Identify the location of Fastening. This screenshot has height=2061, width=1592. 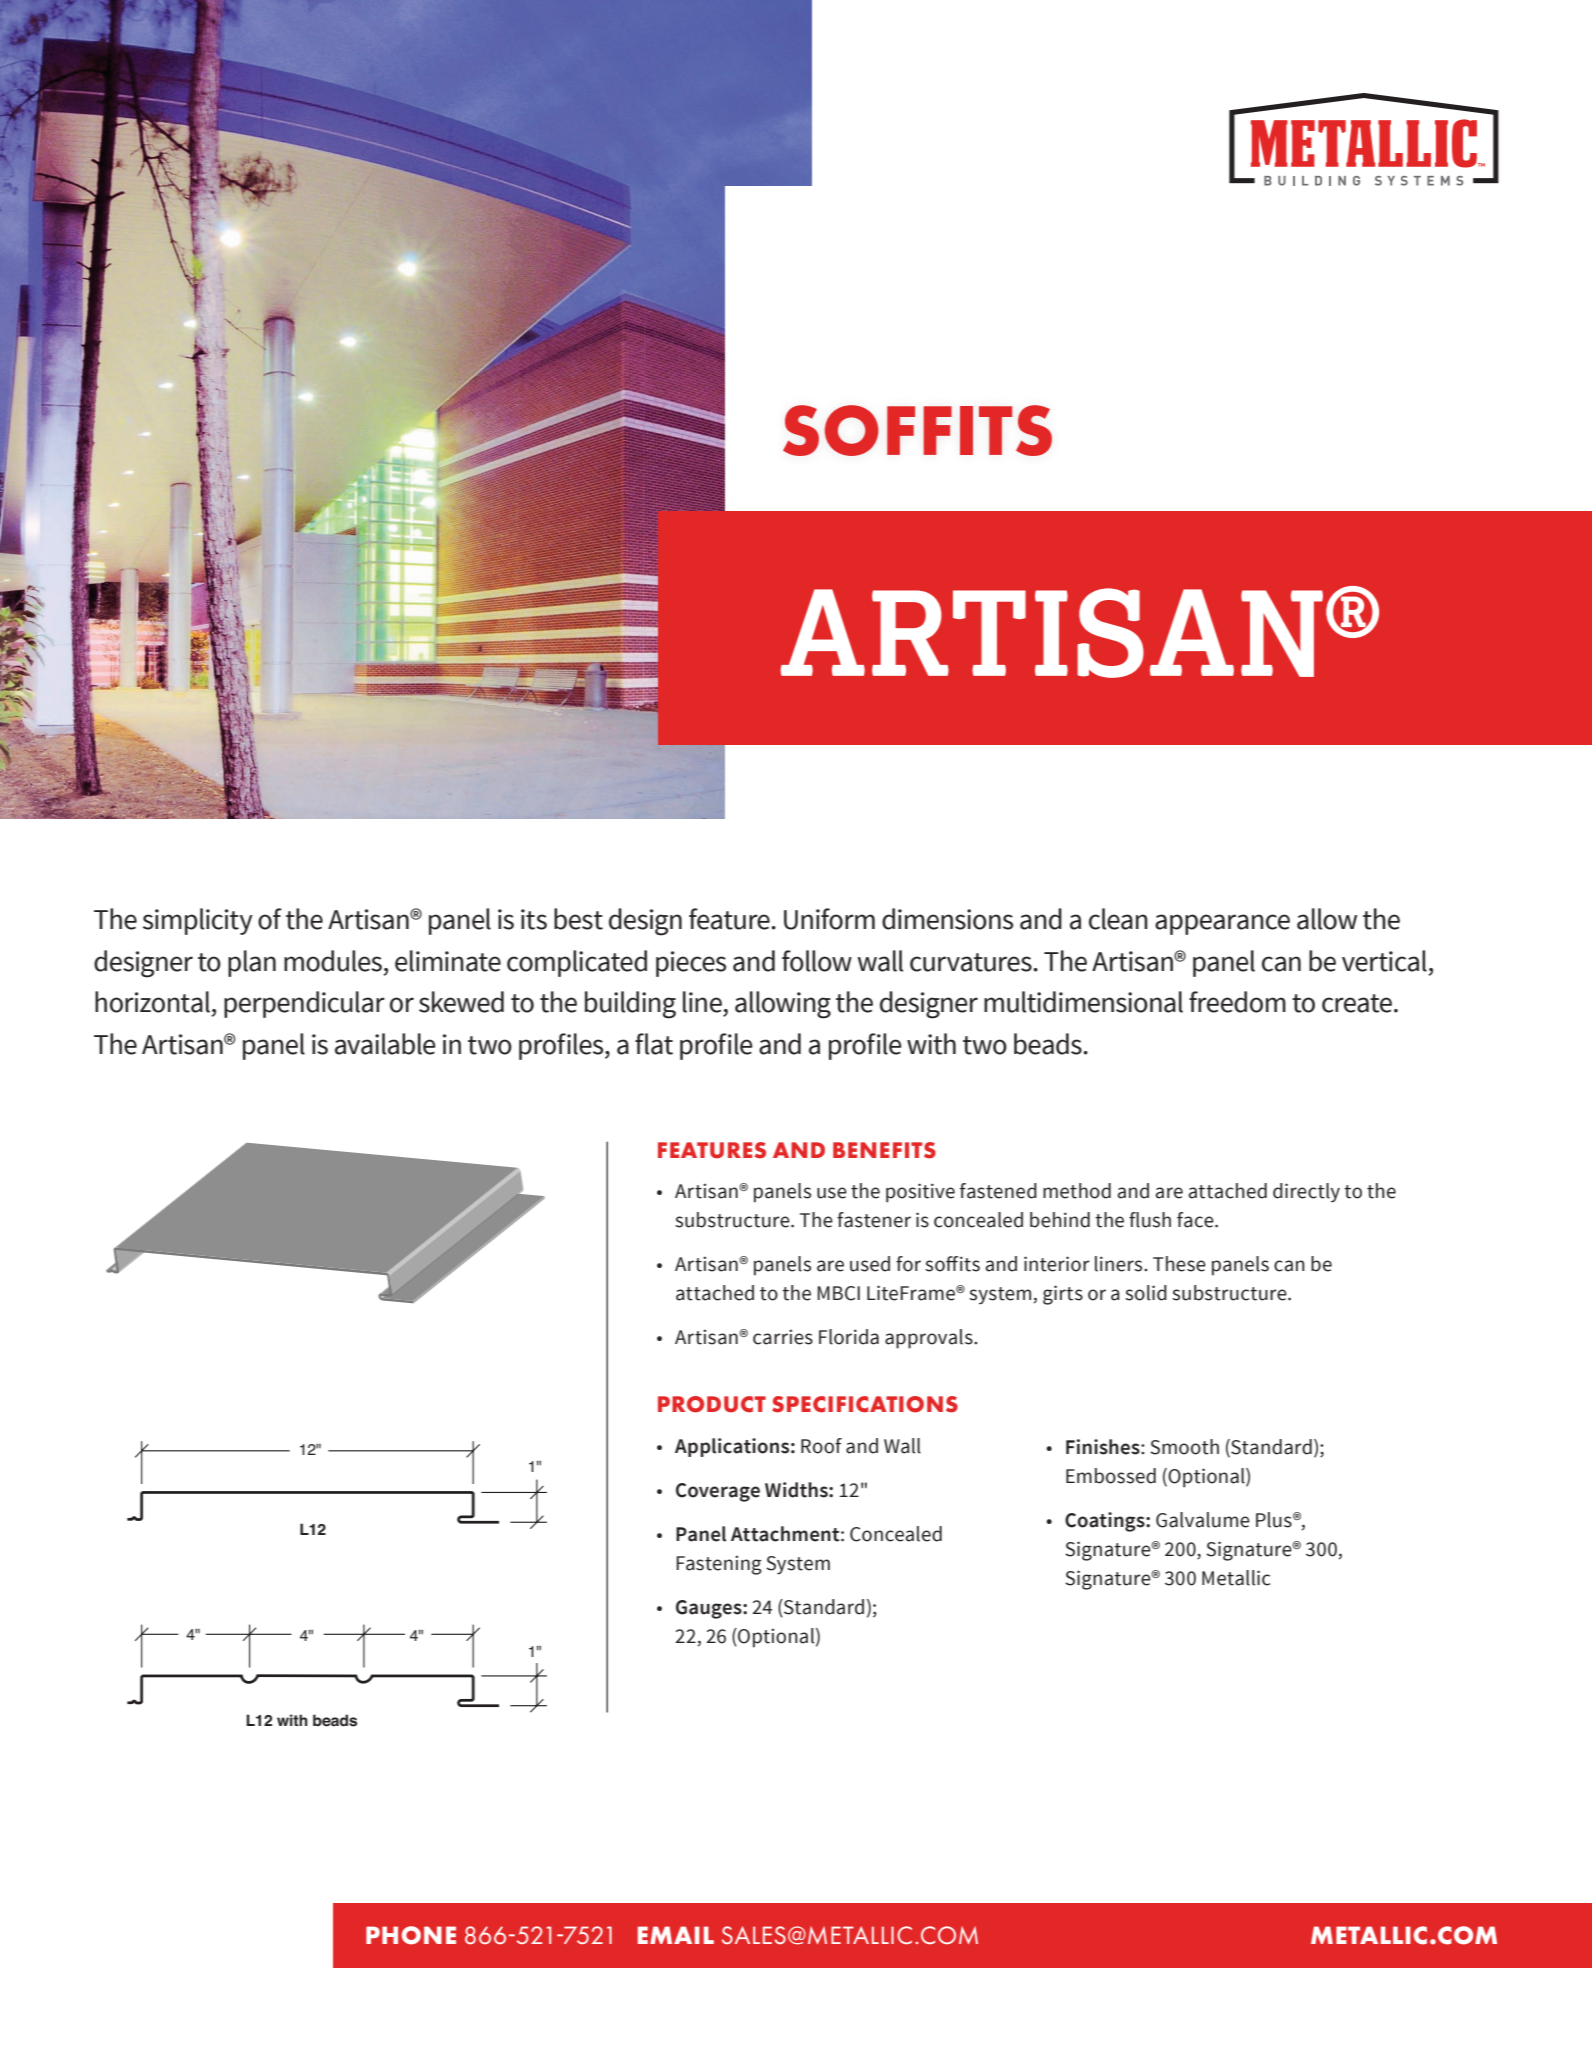
(719, 1565).
